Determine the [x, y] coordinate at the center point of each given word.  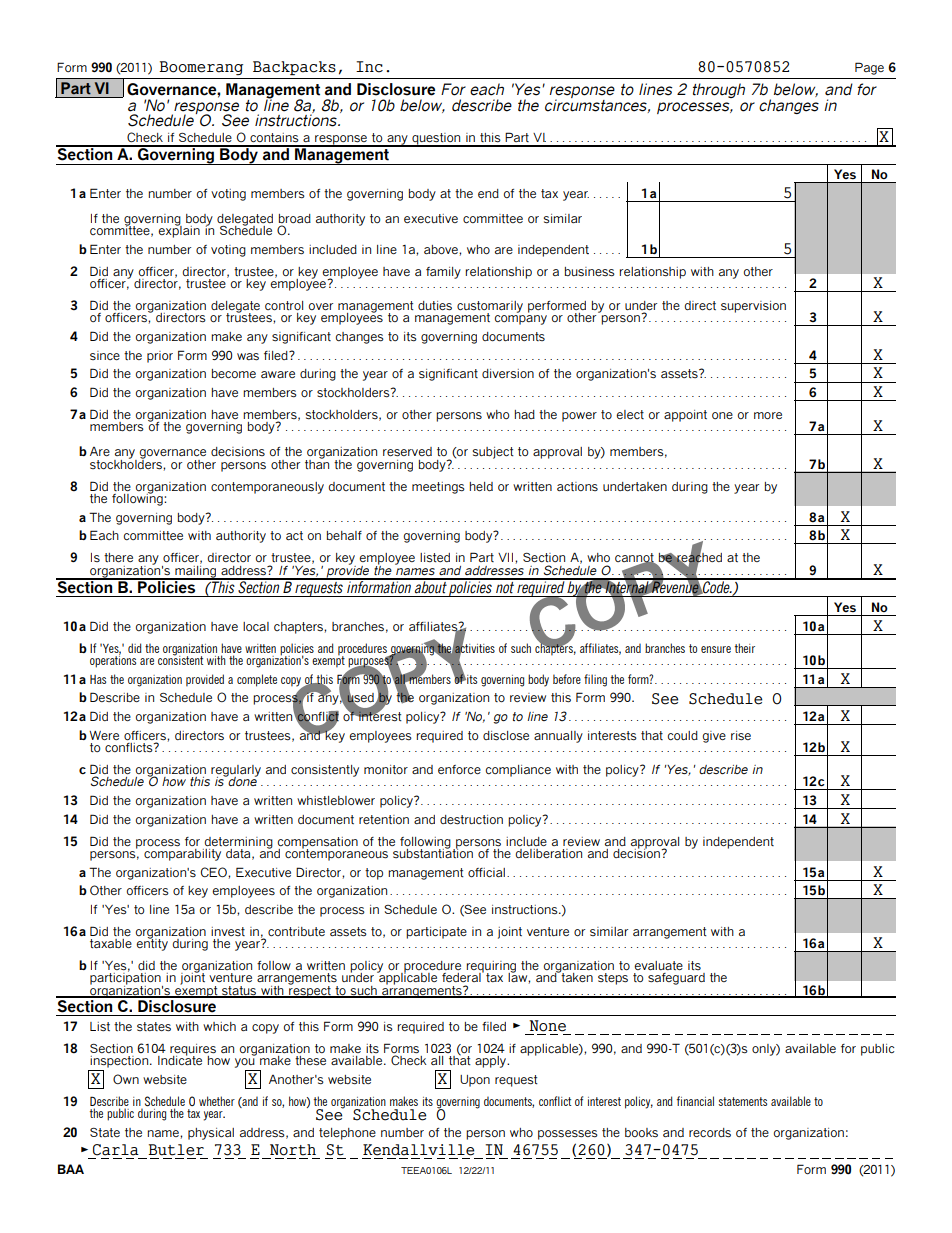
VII [505, 557]
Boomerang [201, 68]
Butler [176, 1150]
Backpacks [294, 68]
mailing [195, 571]
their [745, 648]
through [719, 90]
